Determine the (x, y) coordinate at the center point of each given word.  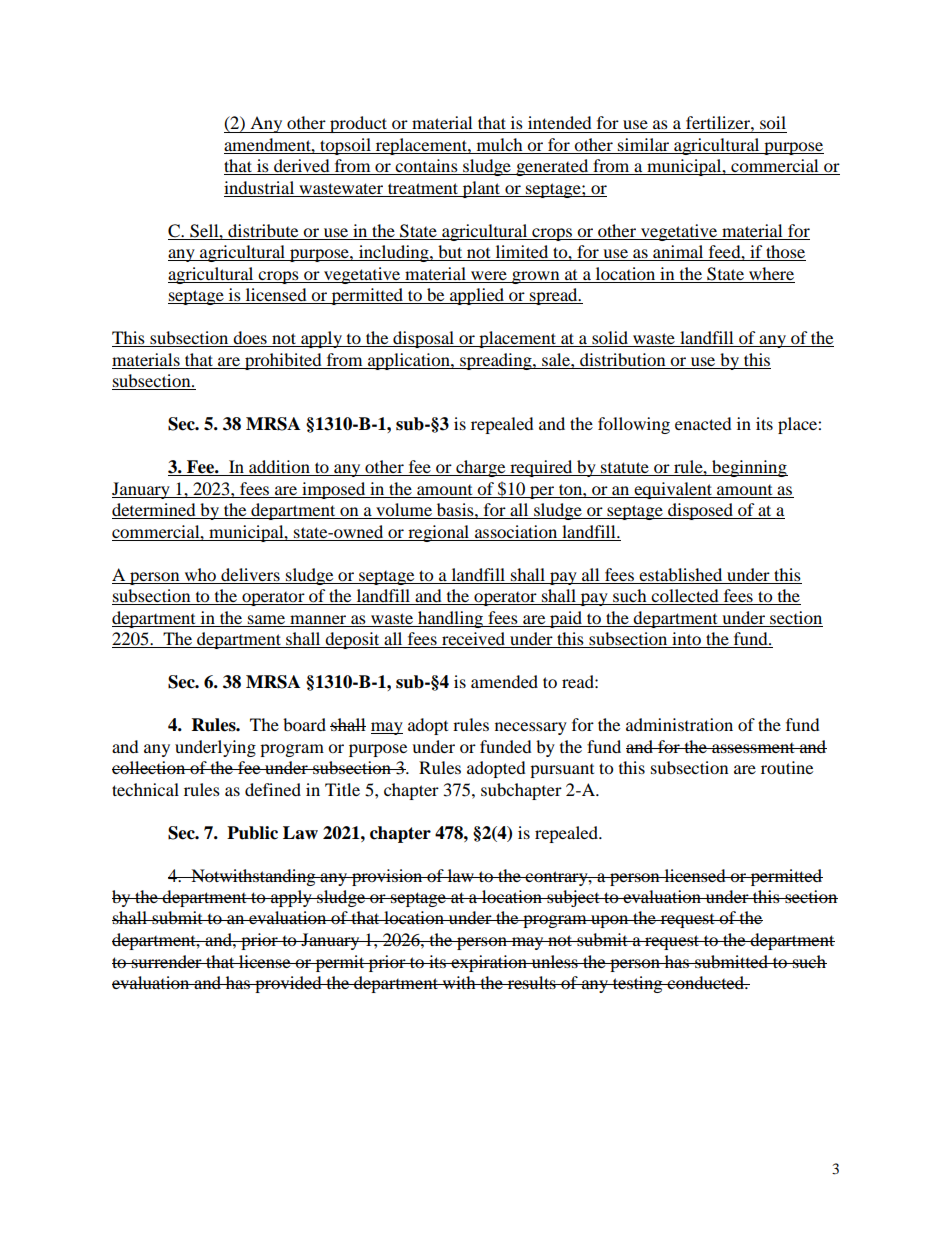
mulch (499, 146)
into (686, 640)
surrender (167, 961)
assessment (753, 748)
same (266, 619)
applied (477, 296)
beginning (749, 468)
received (474, 640)
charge (481, 468)
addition (279, 468)
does (250, 339)
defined (273, 789)
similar (644, 146)
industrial (260, 189)
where (771, 275)
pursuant (562, 771)
